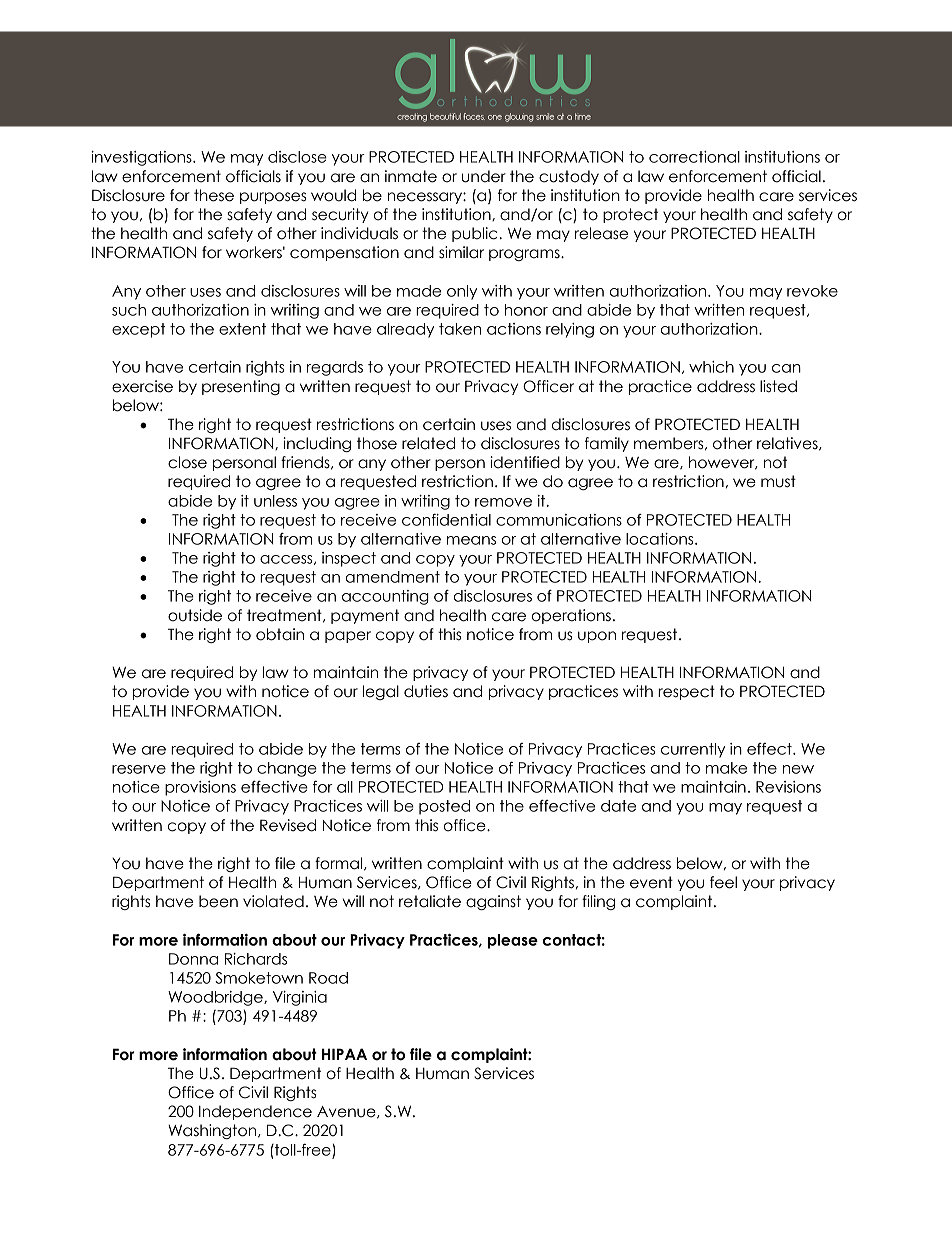 This document has height=1233, width=952. What do you see at coordinates (214, 195) in the document?
I see `these` at bounding box center [214, 195].
